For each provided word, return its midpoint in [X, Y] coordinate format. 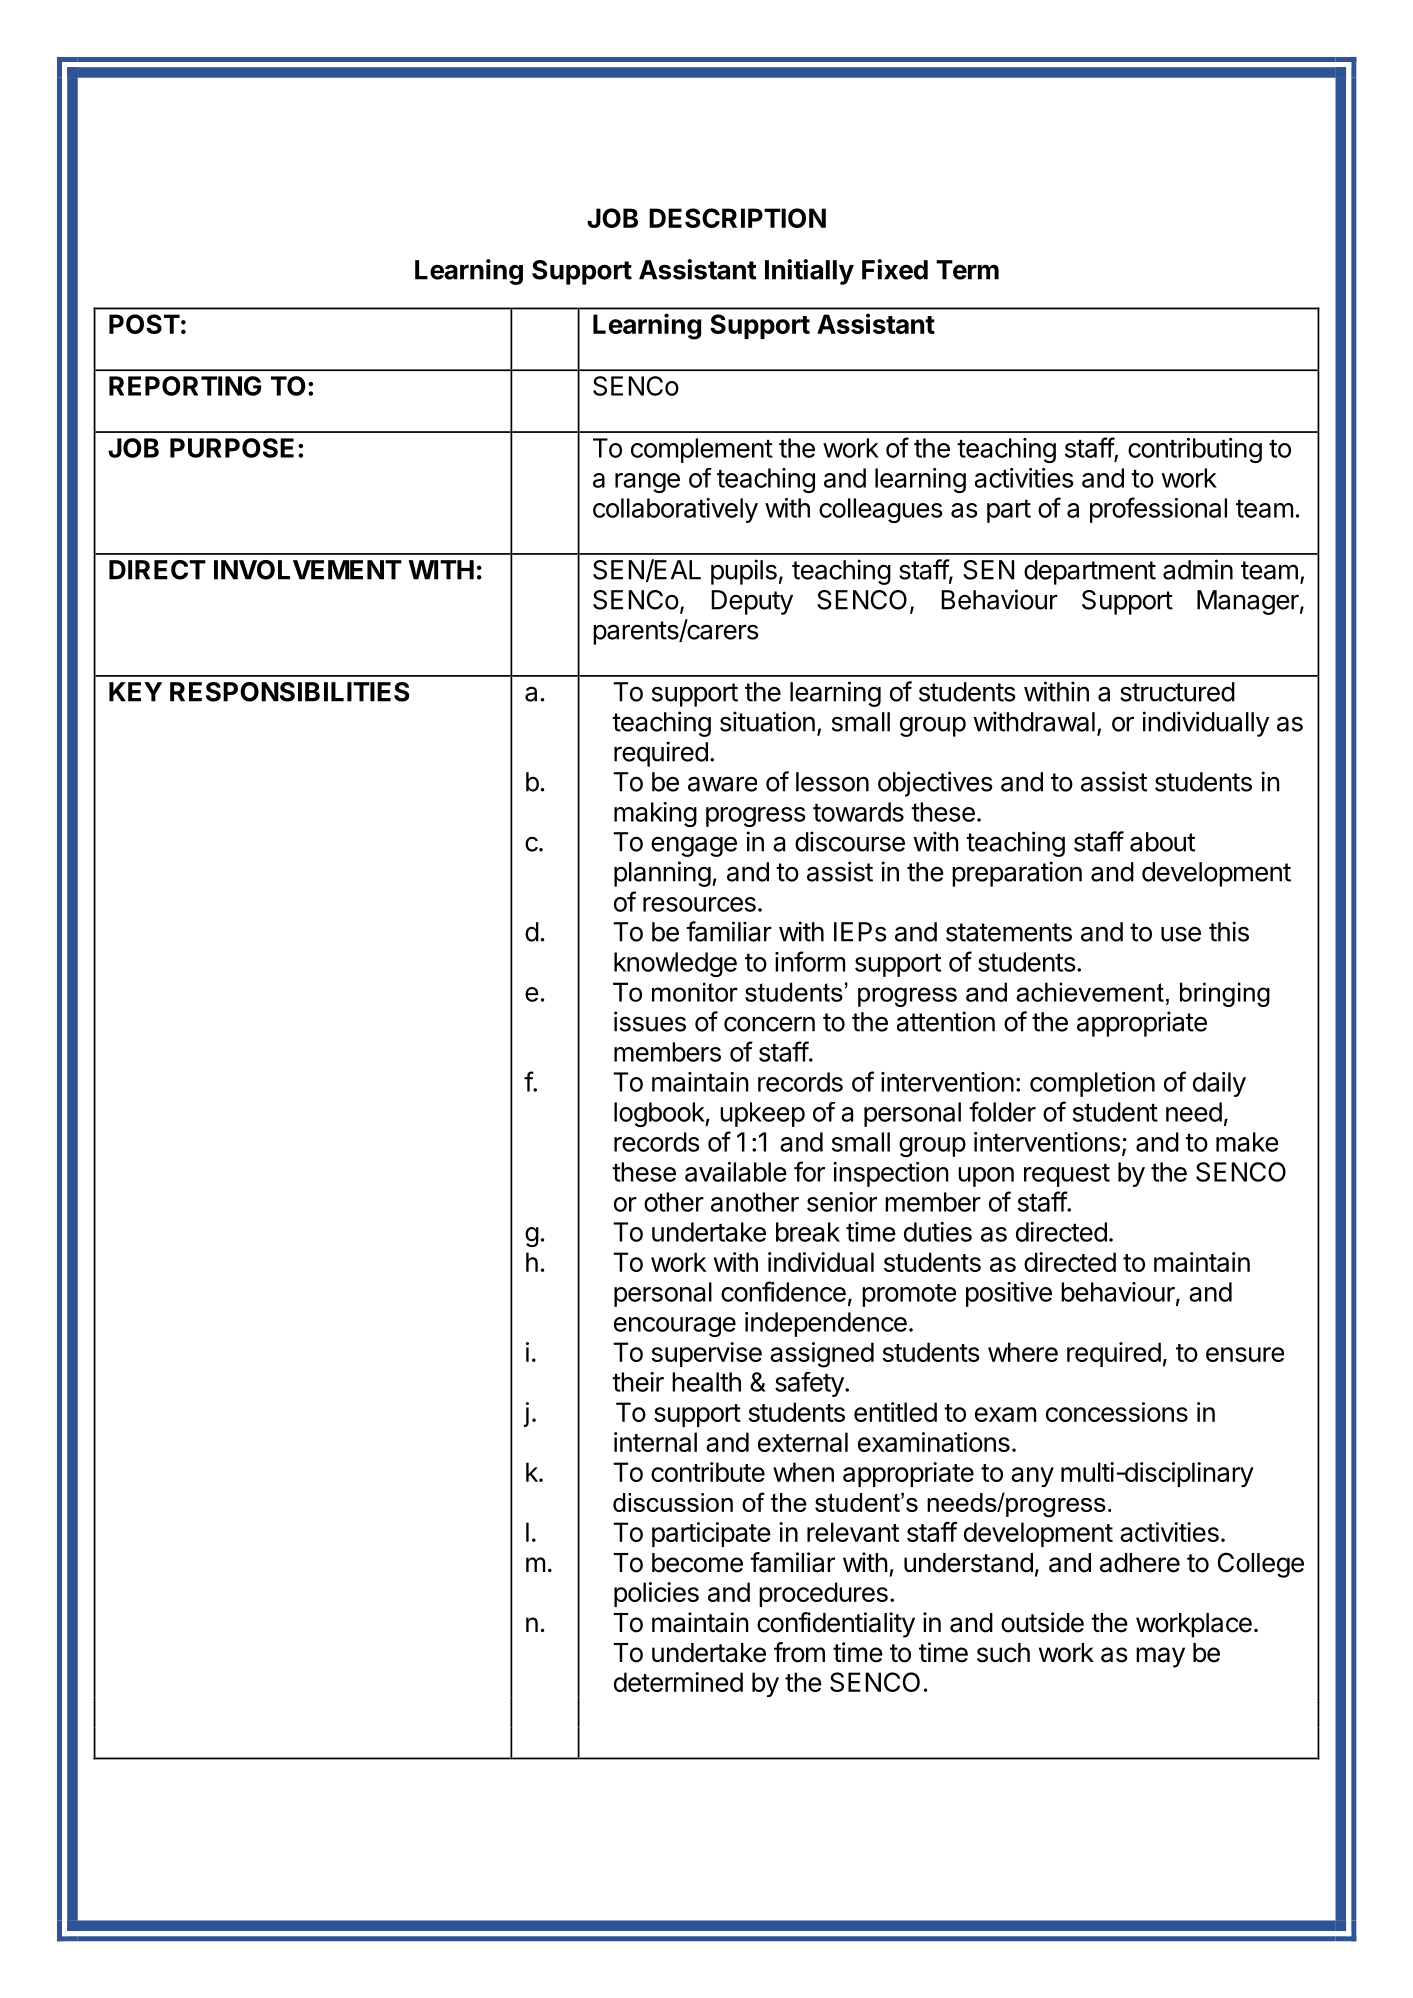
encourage [675, 1327]
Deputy [752, 602]
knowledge [675, 964]
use [1181, 934]
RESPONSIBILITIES [290, 692]
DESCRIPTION [737, 218]
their [638, 1382]
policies [656, 1594]
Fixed [895, 269]
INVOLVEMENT [308, 570]
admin [1198, 569]
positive [1009, 1294]
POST [144, 324]
